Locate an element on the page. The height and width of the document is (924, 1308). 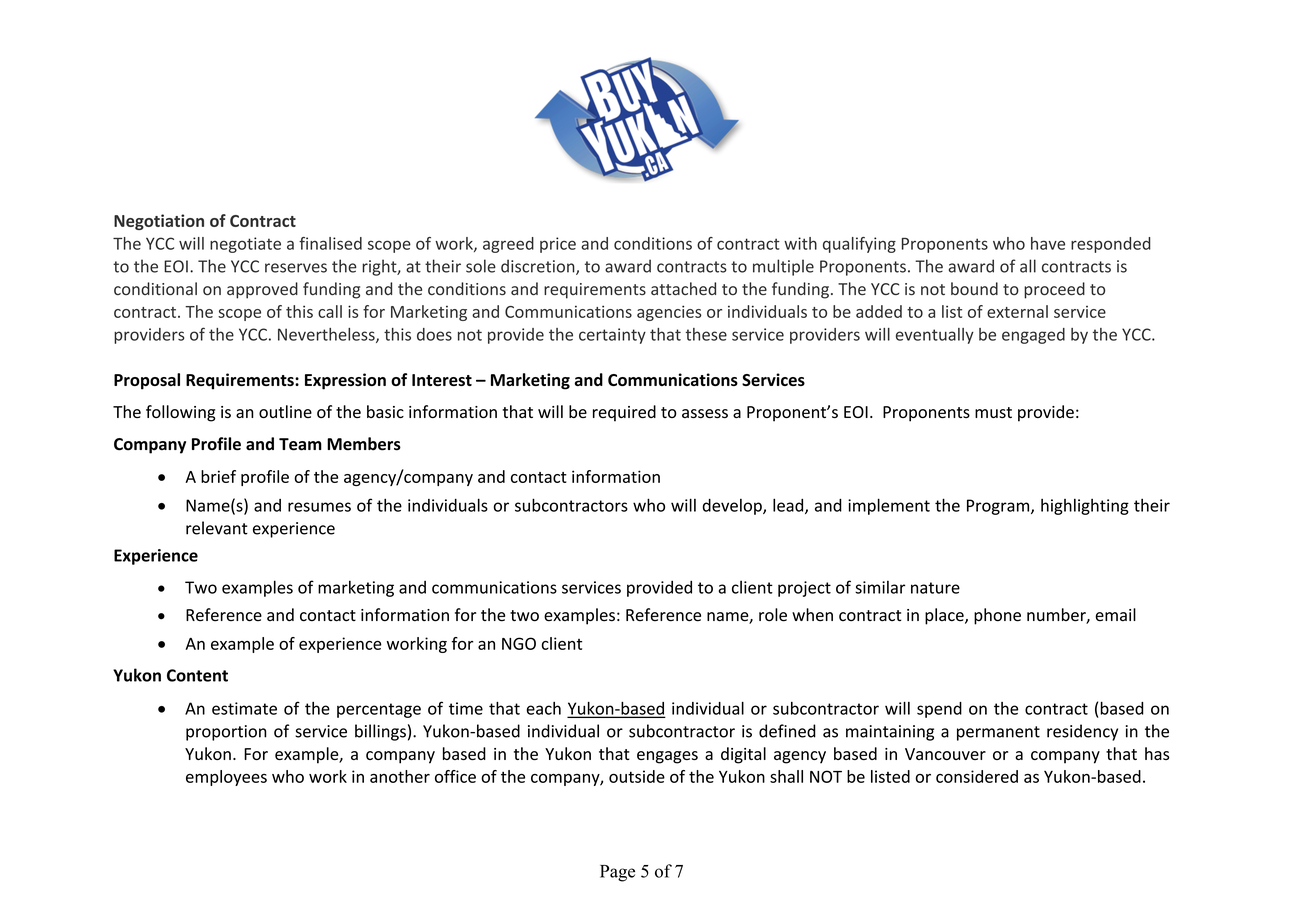
employees is located at coordinates (226, 778).
